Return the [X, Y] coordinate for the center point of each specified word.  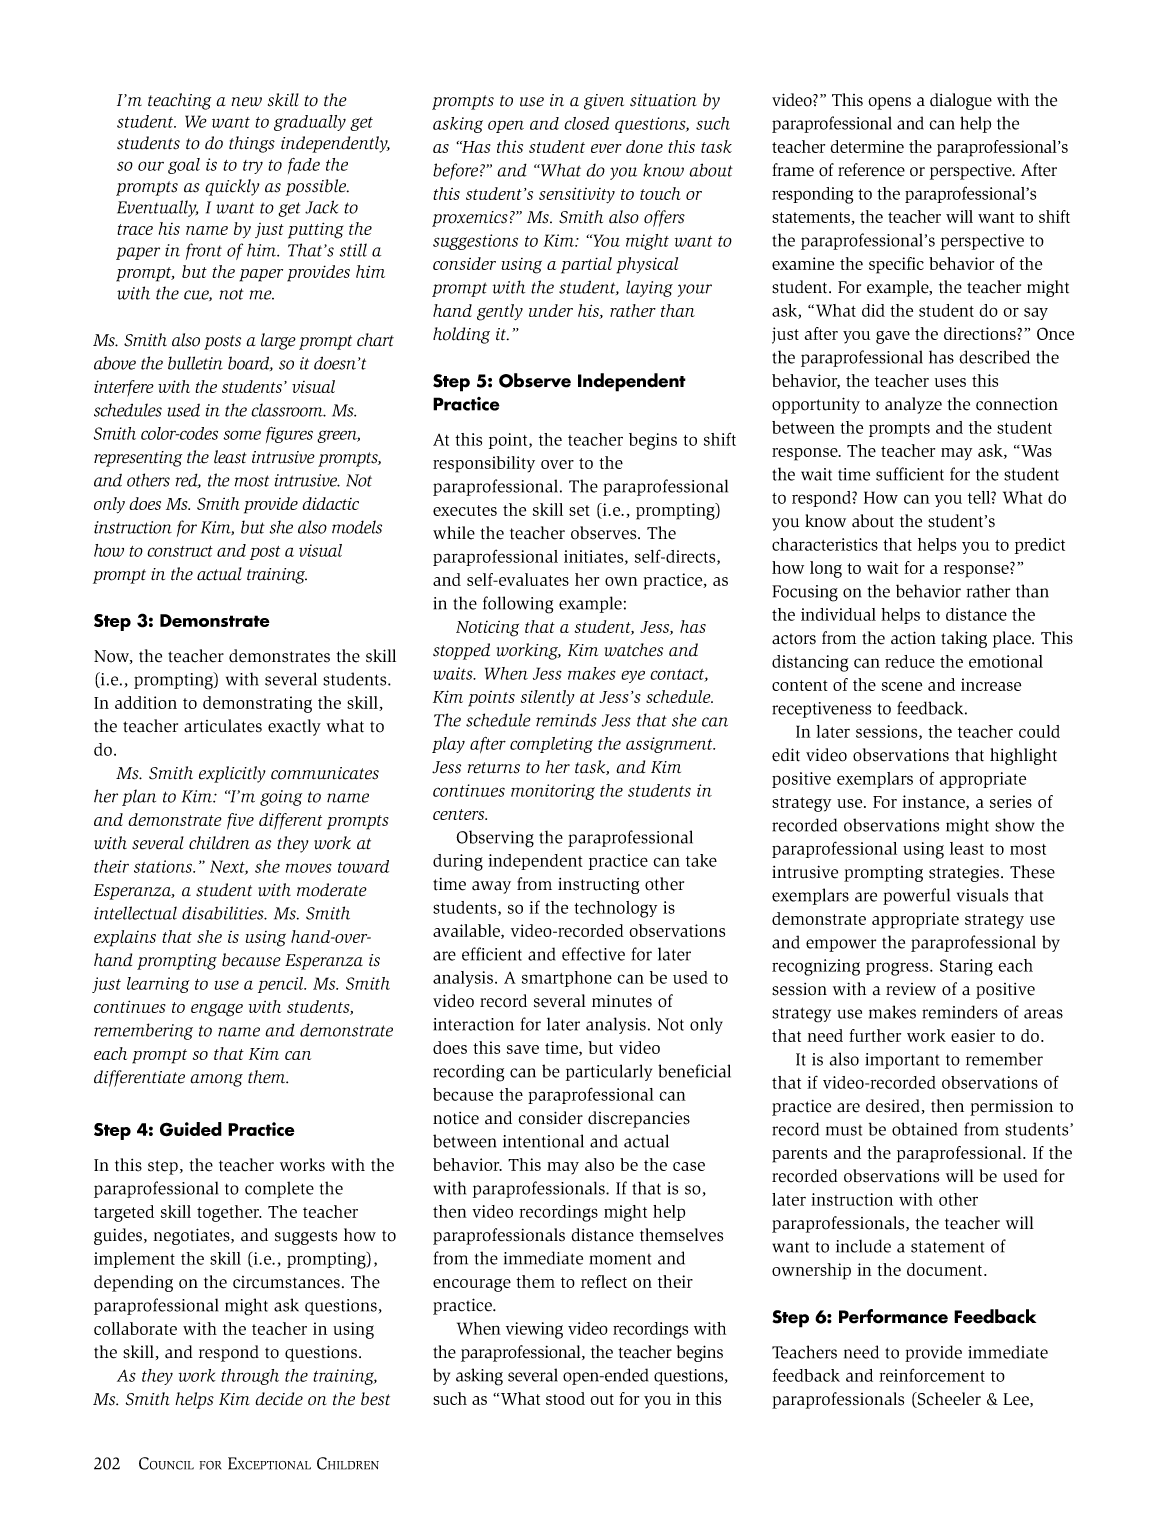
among [216, 1080]
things [252, 144]
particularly [609, 1072]
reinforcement [932, 1375]
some [242, 435]
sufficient [910, 474]
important [902, 1061]
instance [934, 802]
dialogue [961, 101]
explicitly [232, 774]
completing [551, 745]
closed [586, 123]
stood [565, 1398]
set [579, 510]
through [250, 1377]
